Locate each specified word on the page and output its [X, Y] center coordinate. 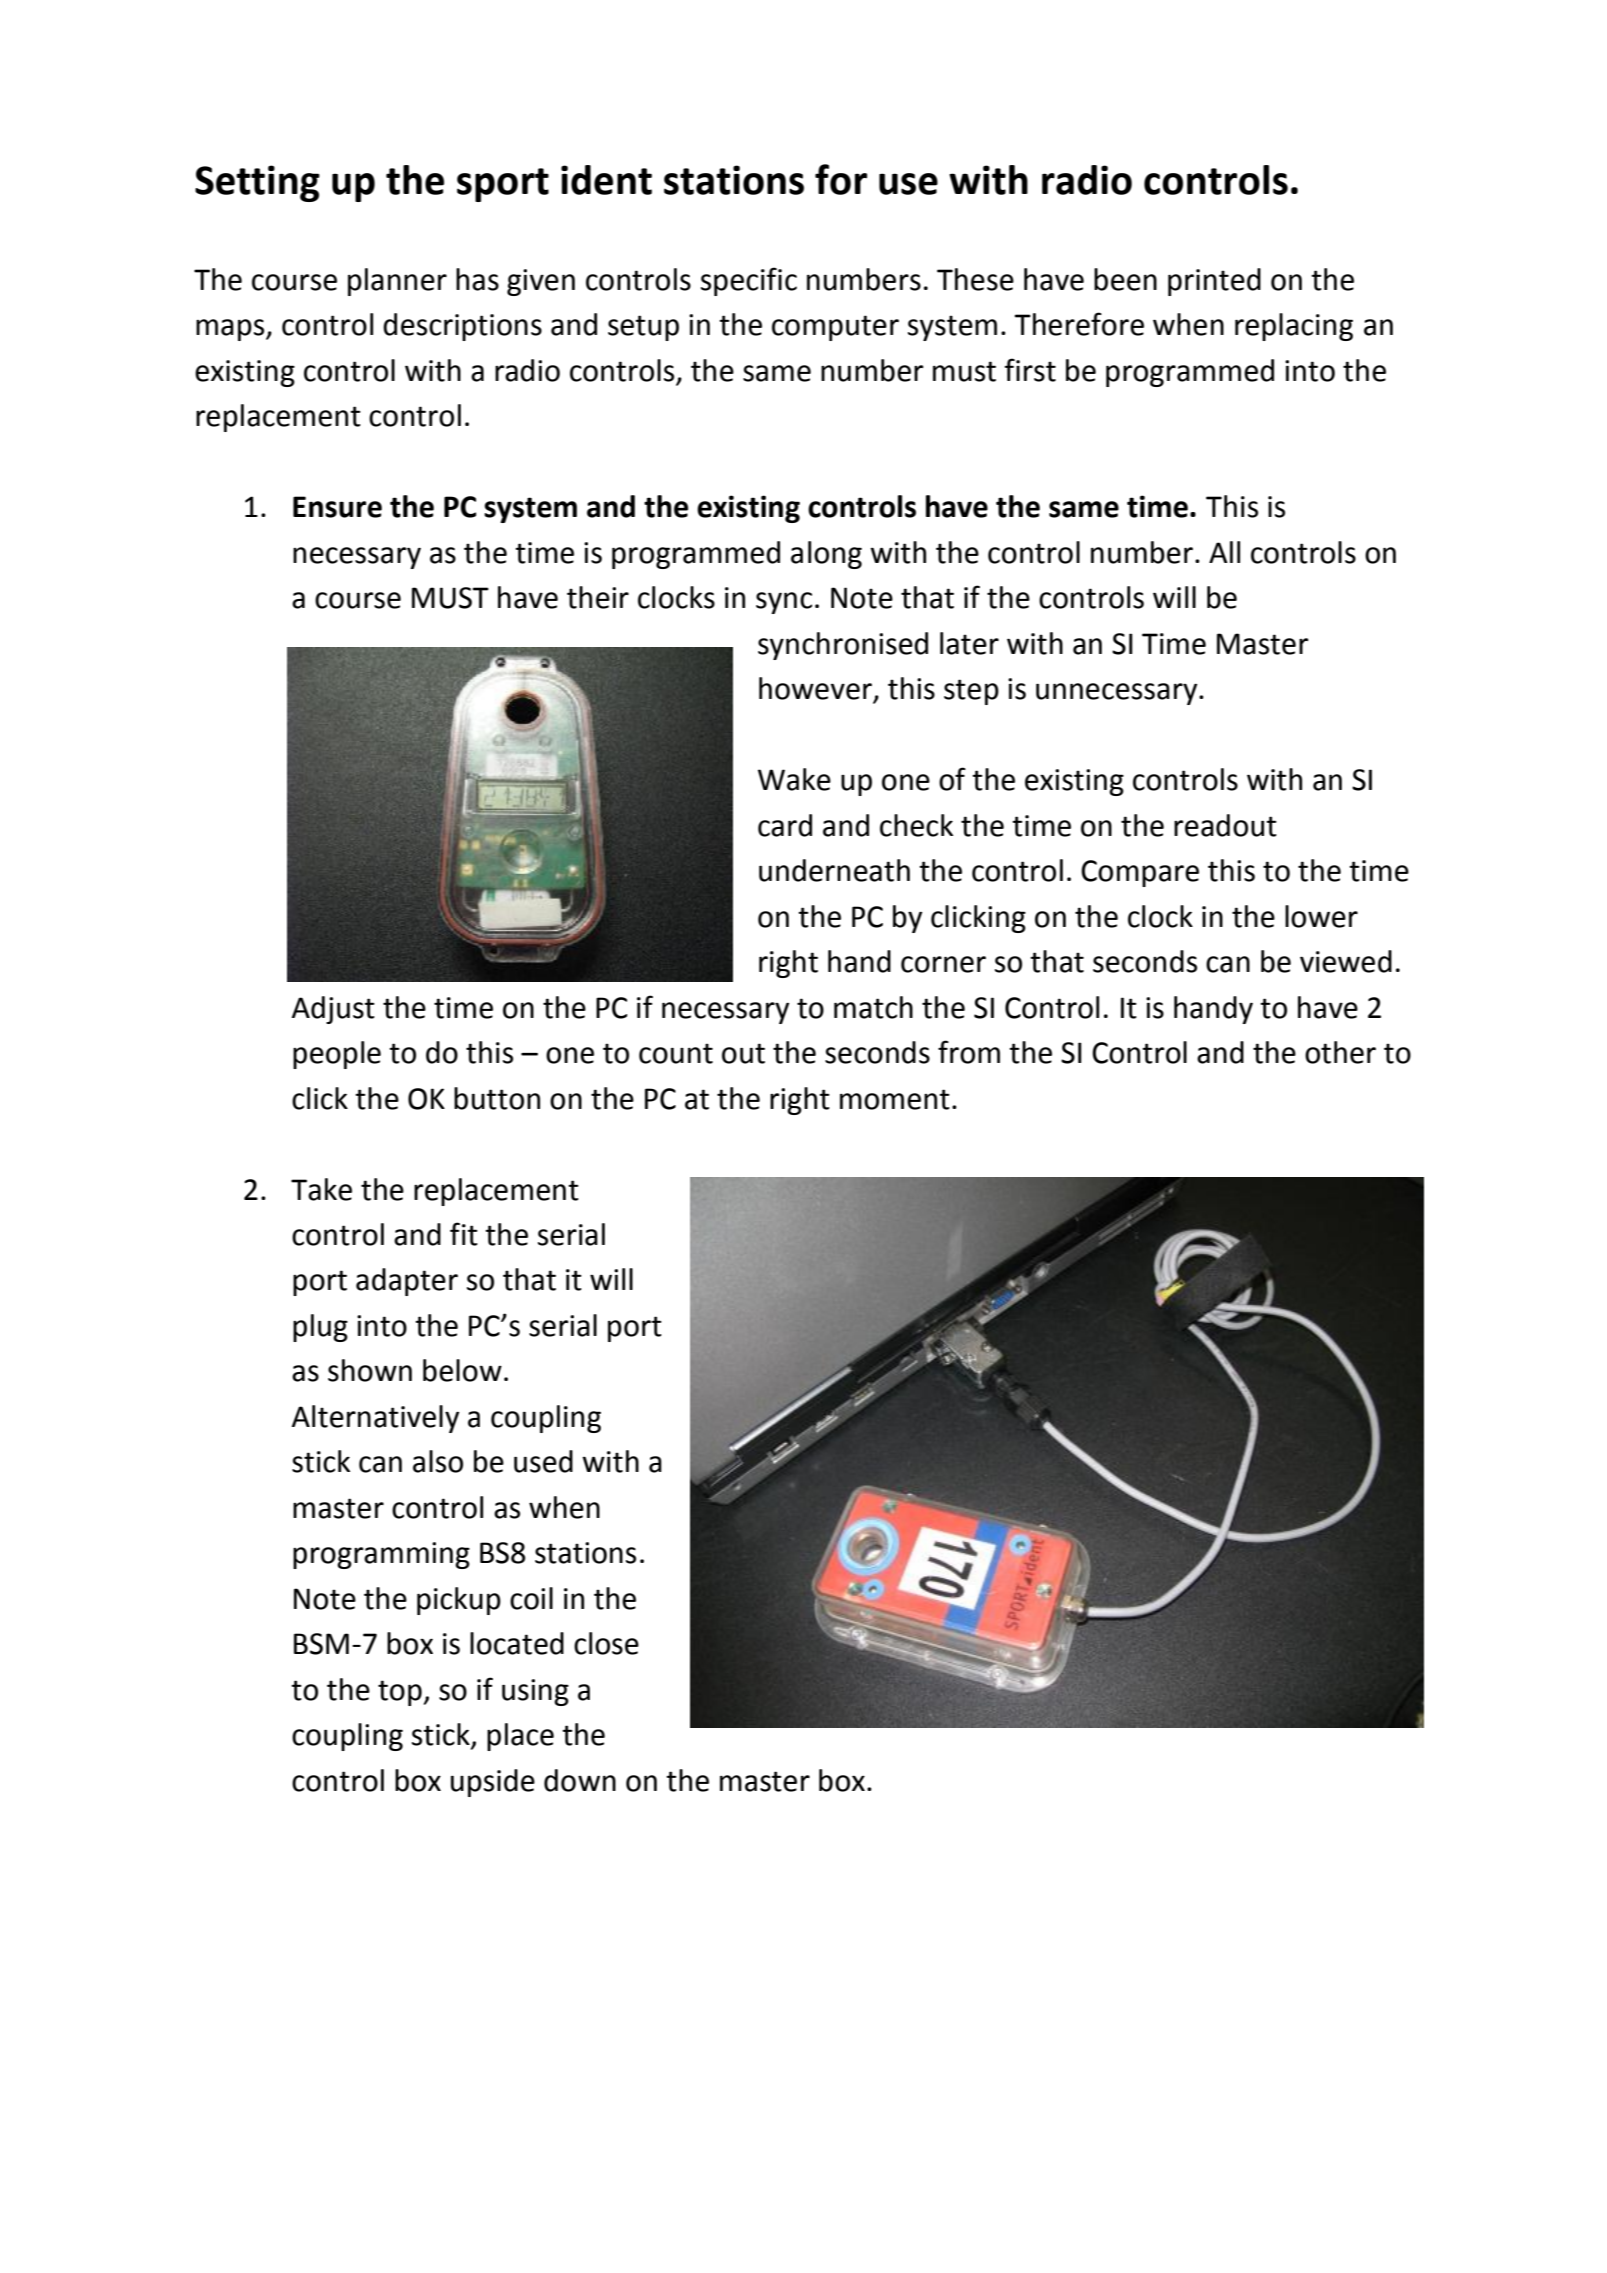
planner [397, 282]
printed [1214, 282]
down [580, 1780]
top [400, 1693]
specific [749, 281]
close [606, 1643]
